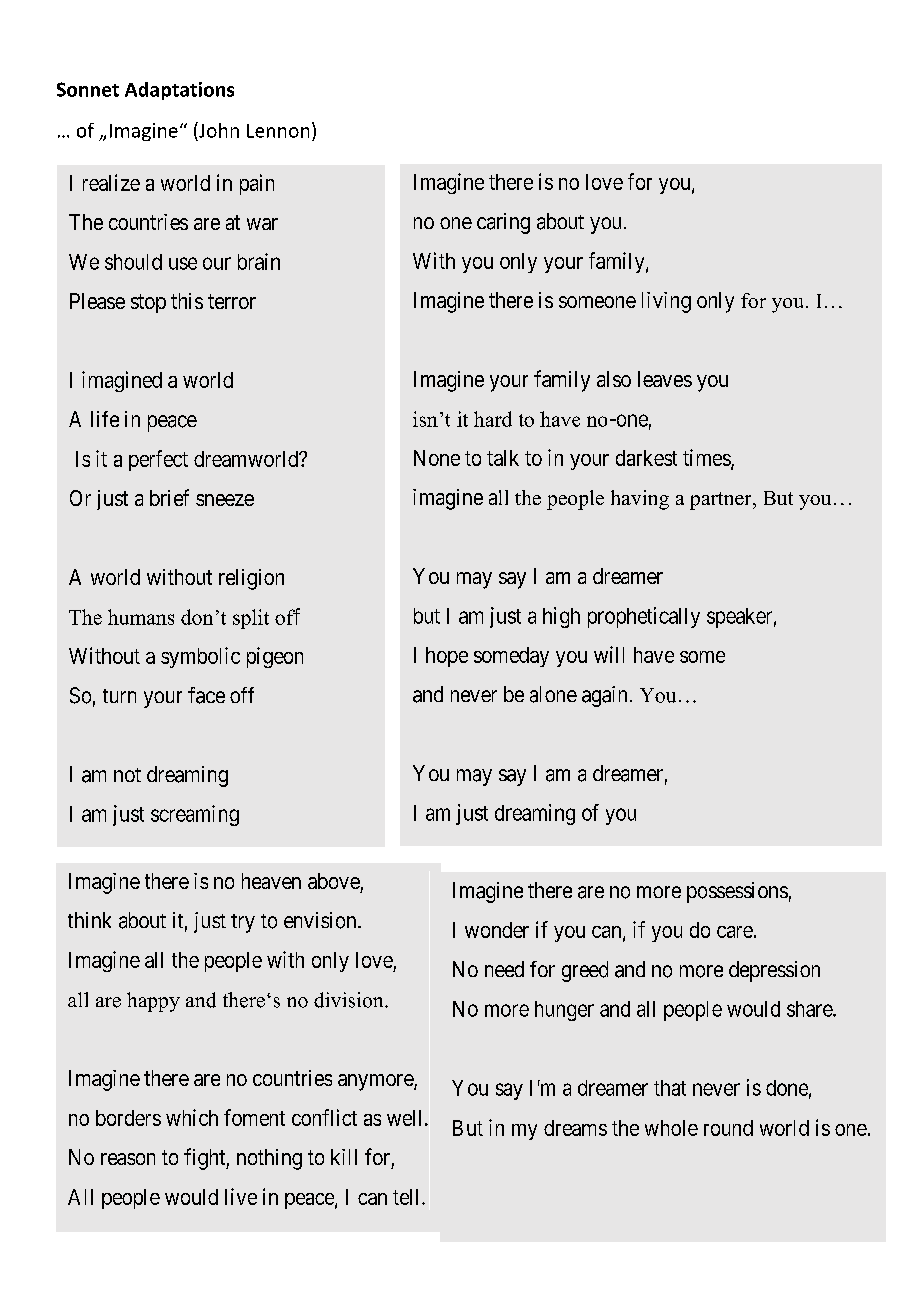 The width and height of the page is (924, 1308). Describe the element at coordinates (128, 1159) in the page. I see `reason` at that location.
